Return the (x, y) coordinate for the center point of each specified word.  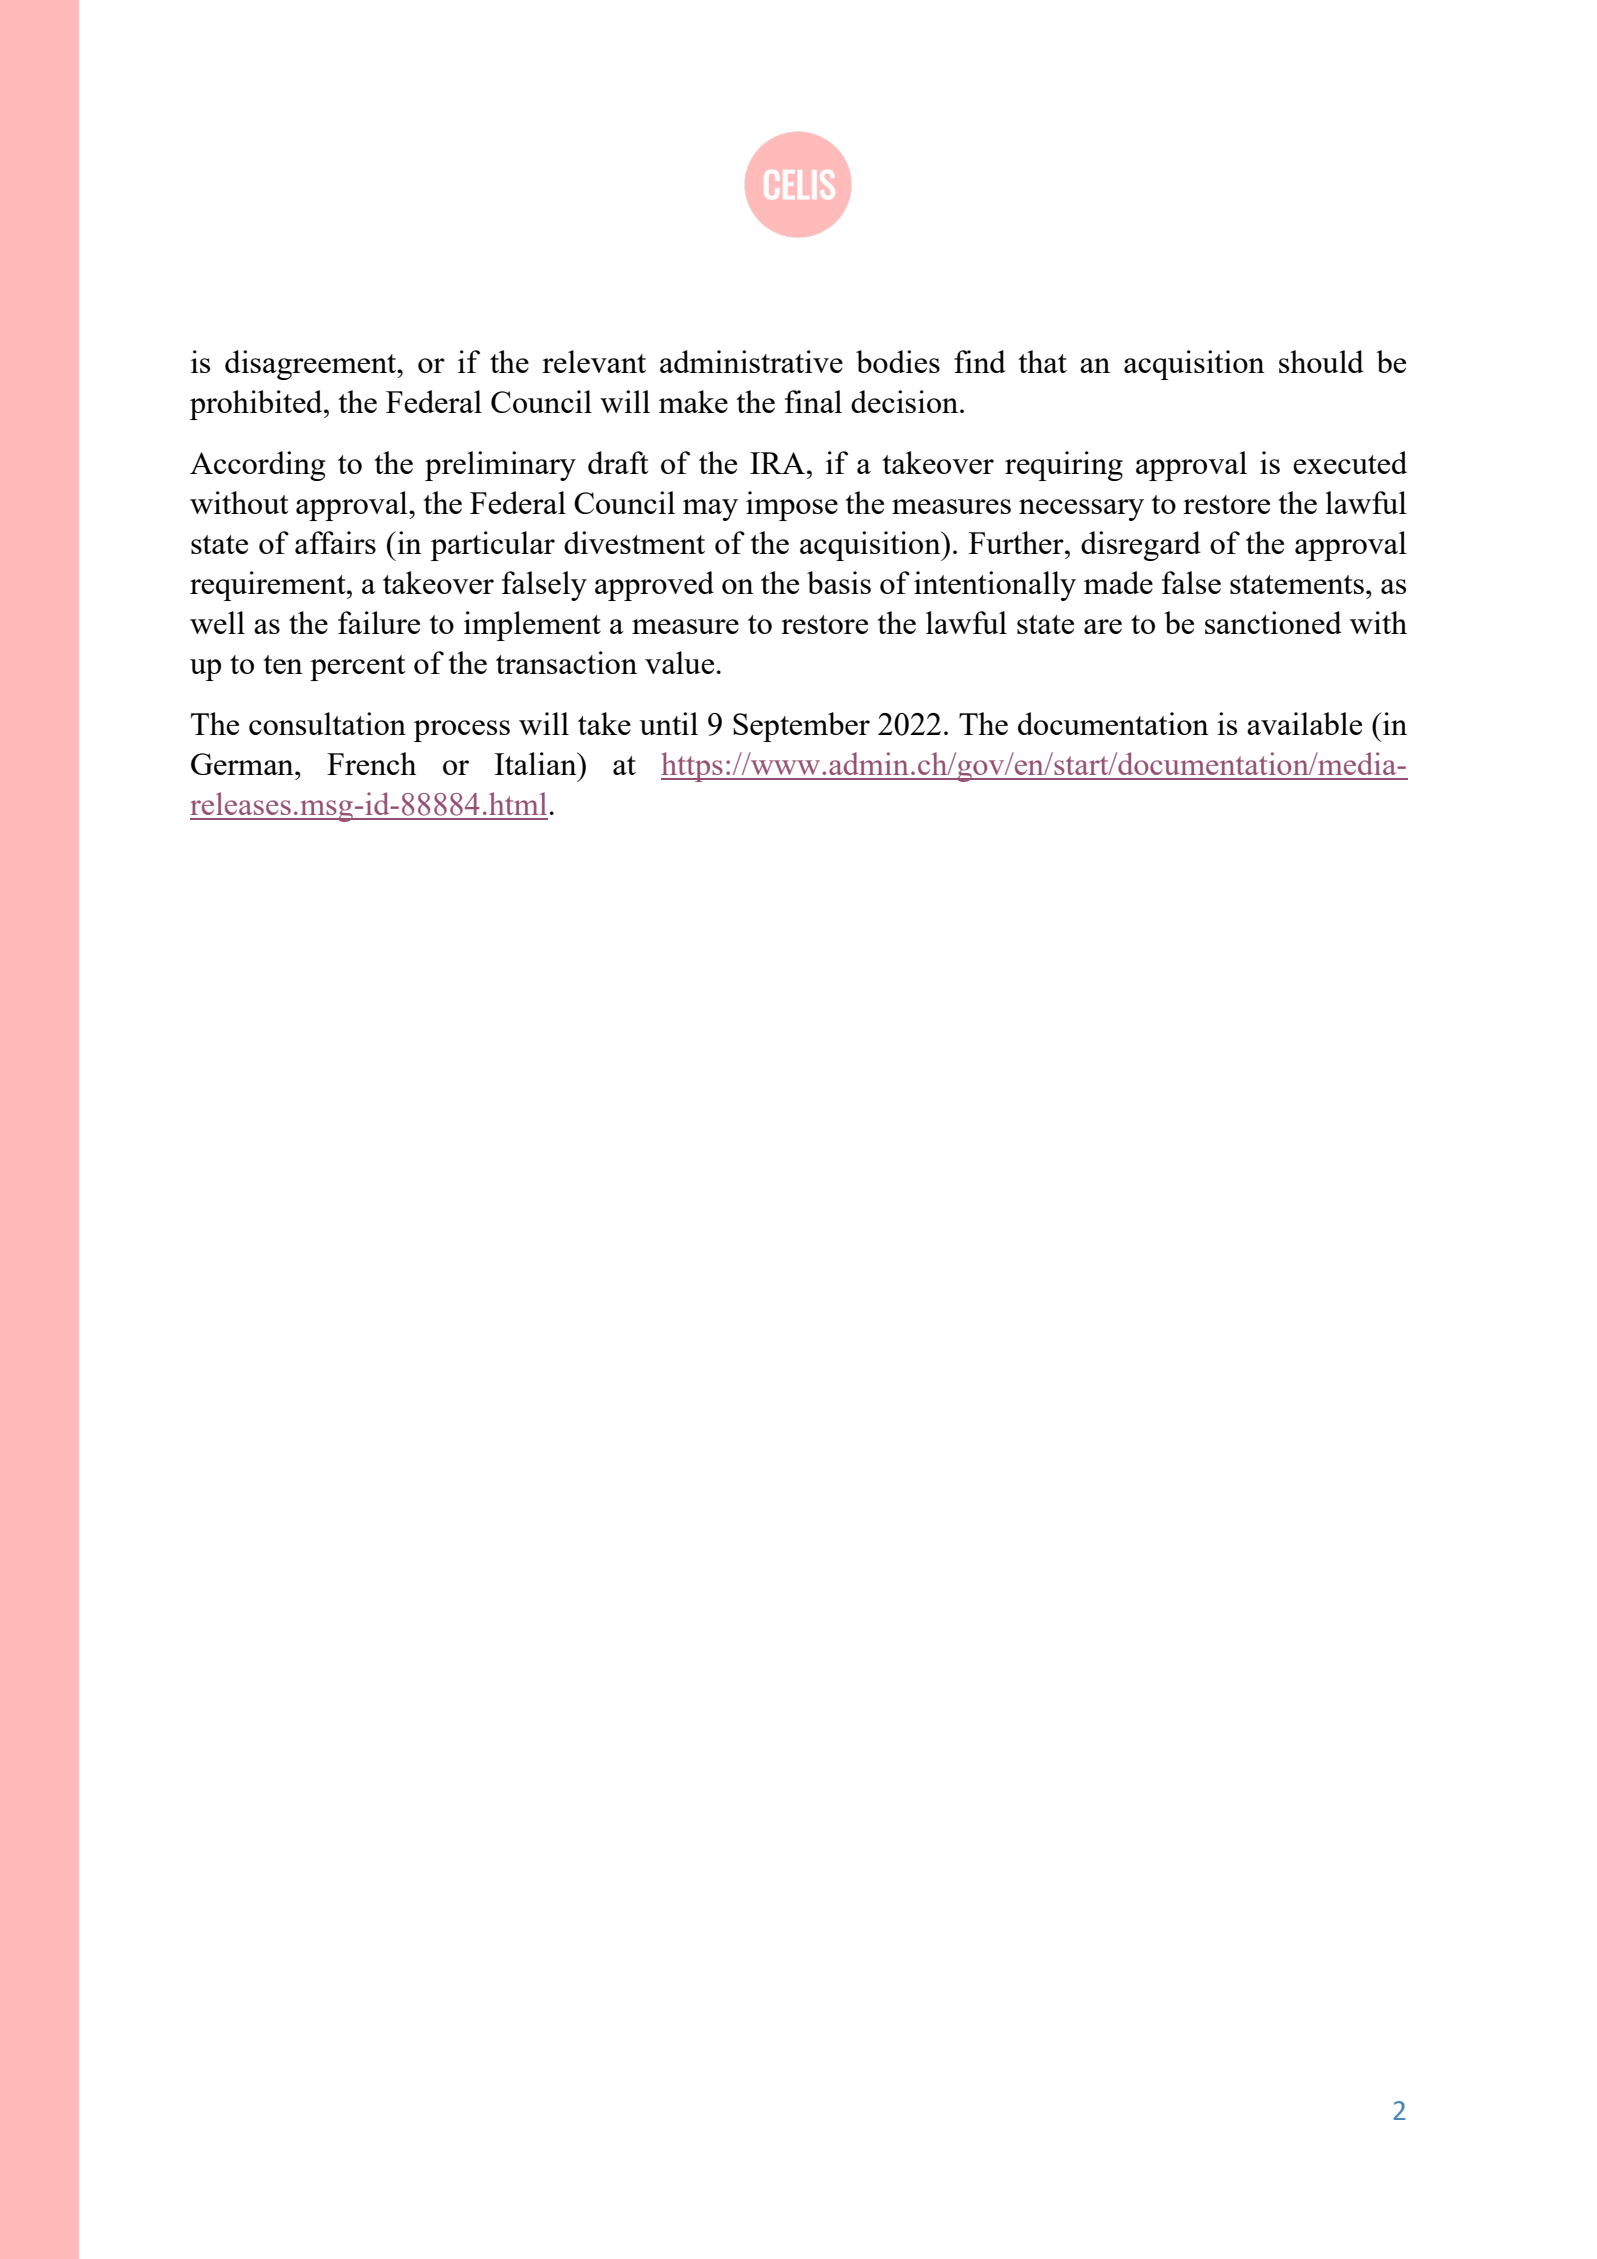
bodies (898, 361)
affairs (335, 542)
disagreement (312, 365)
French (372, 763)
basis (839, 582)
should (1321, 361)
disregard (1141, 546)
